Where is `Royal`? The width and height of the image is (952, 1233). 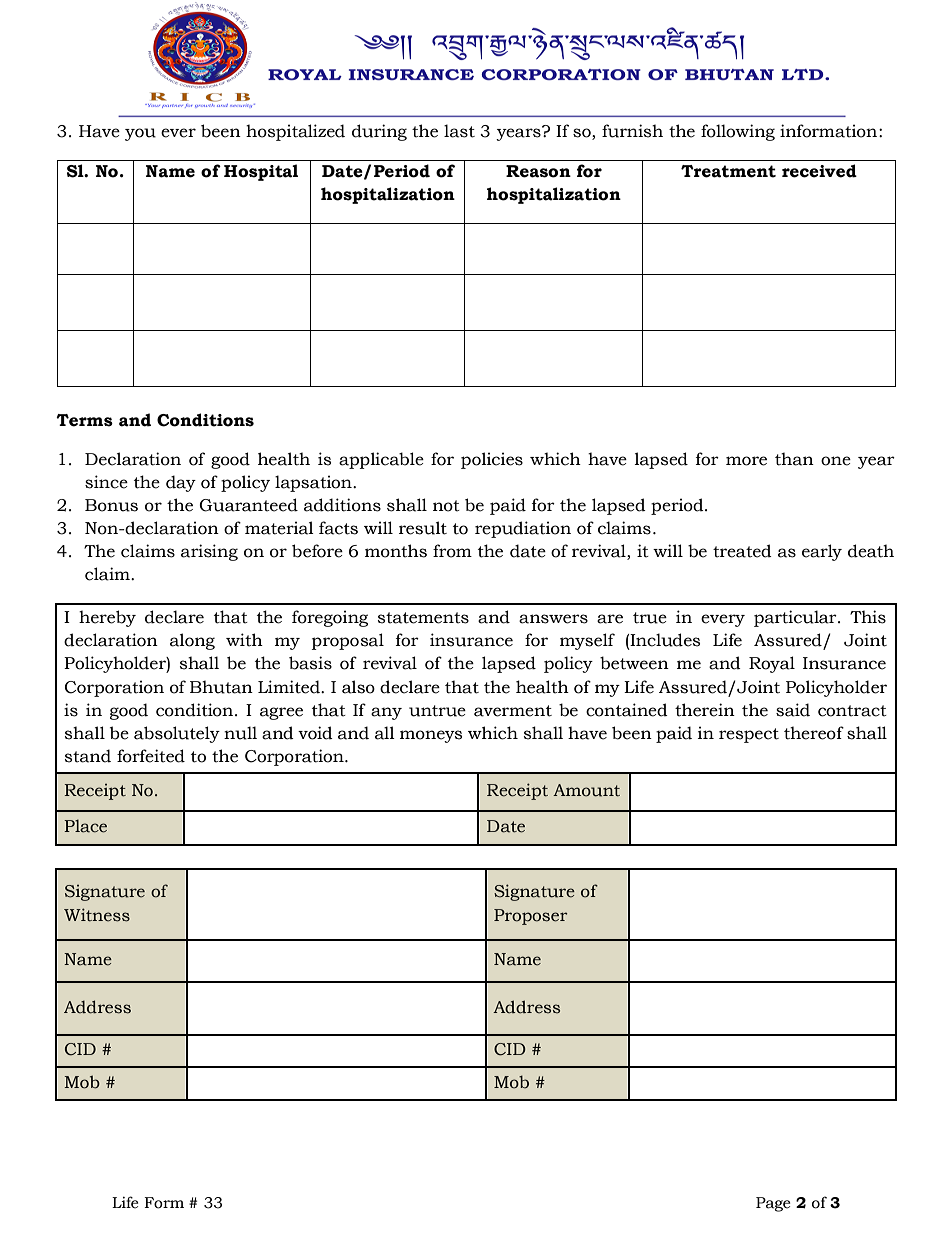 Royal is located at coordinates (772, 664).
